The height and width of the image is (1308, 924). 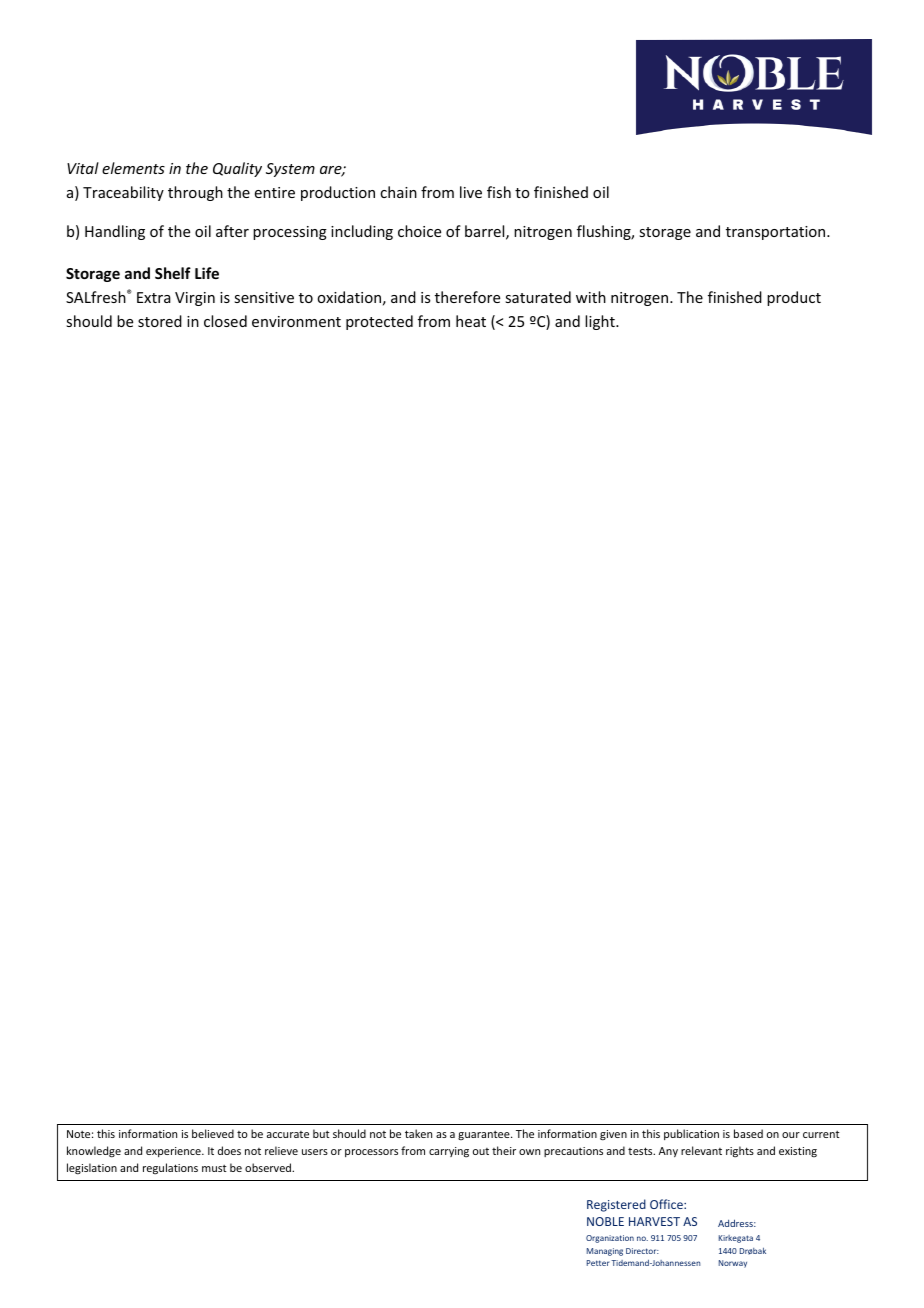 I want to click on light, so click(x=601, y=322).
